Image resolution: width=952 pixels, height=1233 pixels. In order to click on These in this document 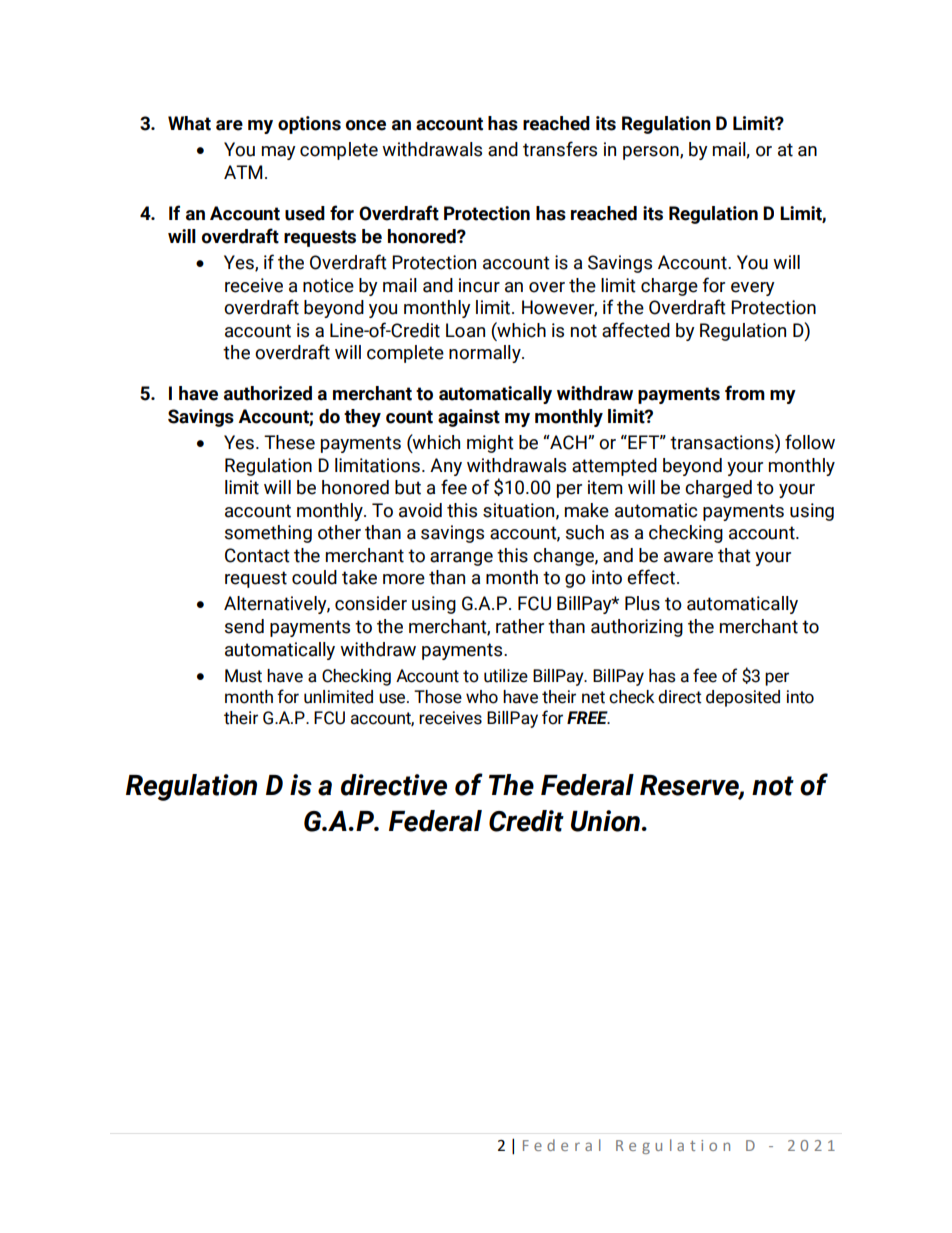, I will do `click(289, 442)`.
